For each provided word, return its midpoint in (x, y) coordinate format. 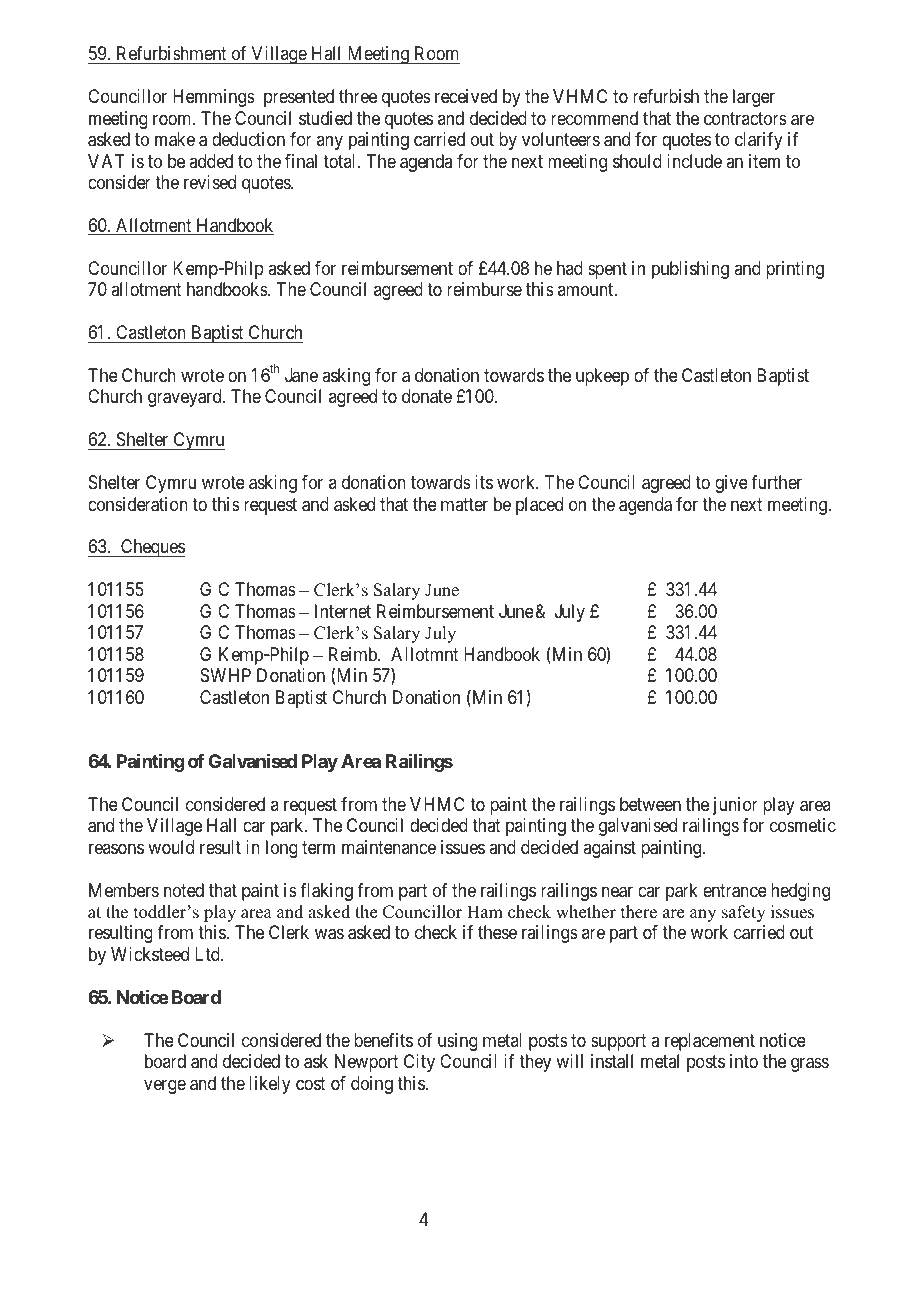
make (175, 139)
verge (165, 1086)
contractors (745, 118)
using (458, 1042)
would (171, 847)
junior (735, 806)
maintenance (389, 847)
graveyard (186, 398)
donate (427, 396)
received (466, 96)
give (731, 484)
